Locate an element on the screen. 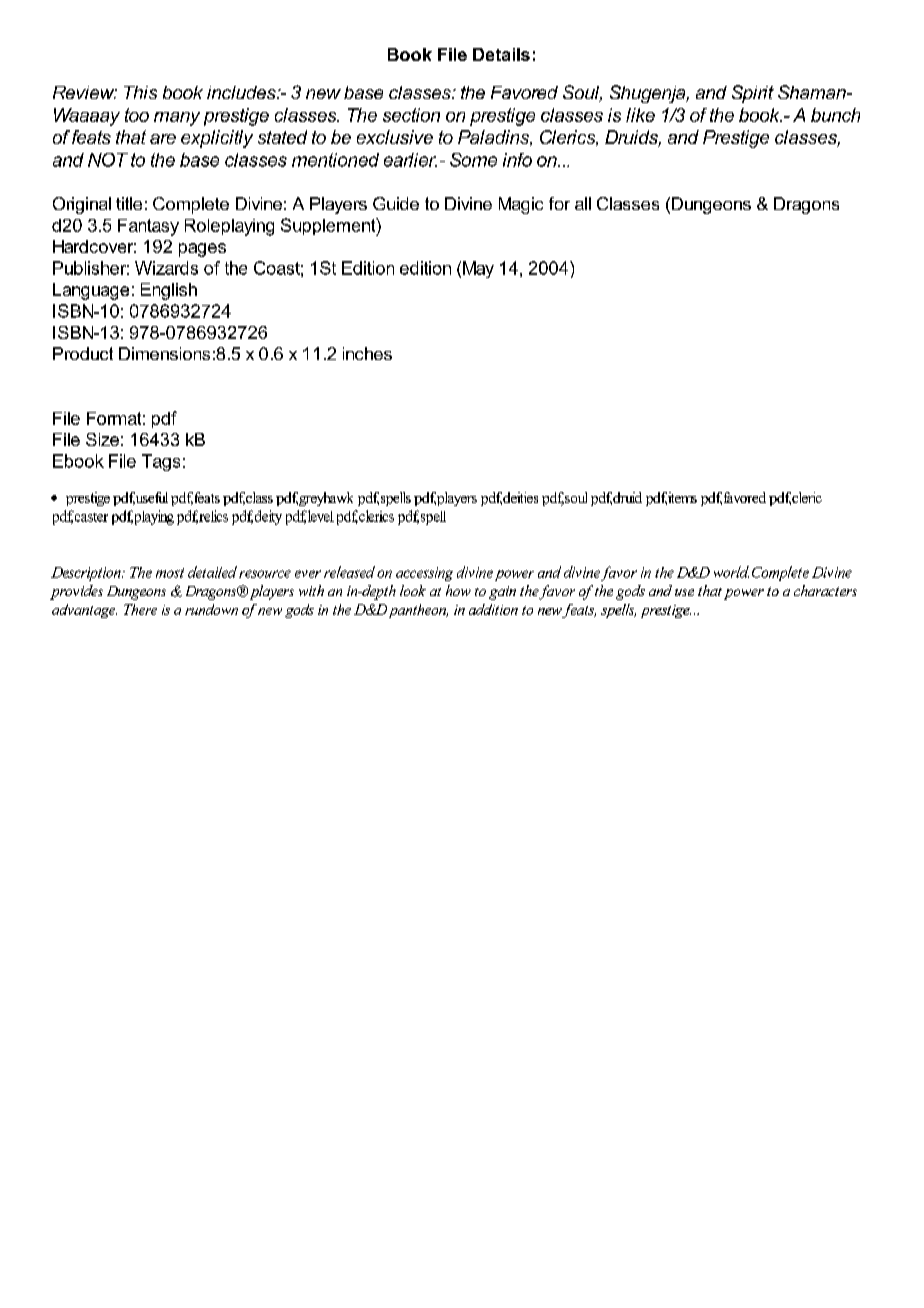  This is located at coordinates (140, 92).
